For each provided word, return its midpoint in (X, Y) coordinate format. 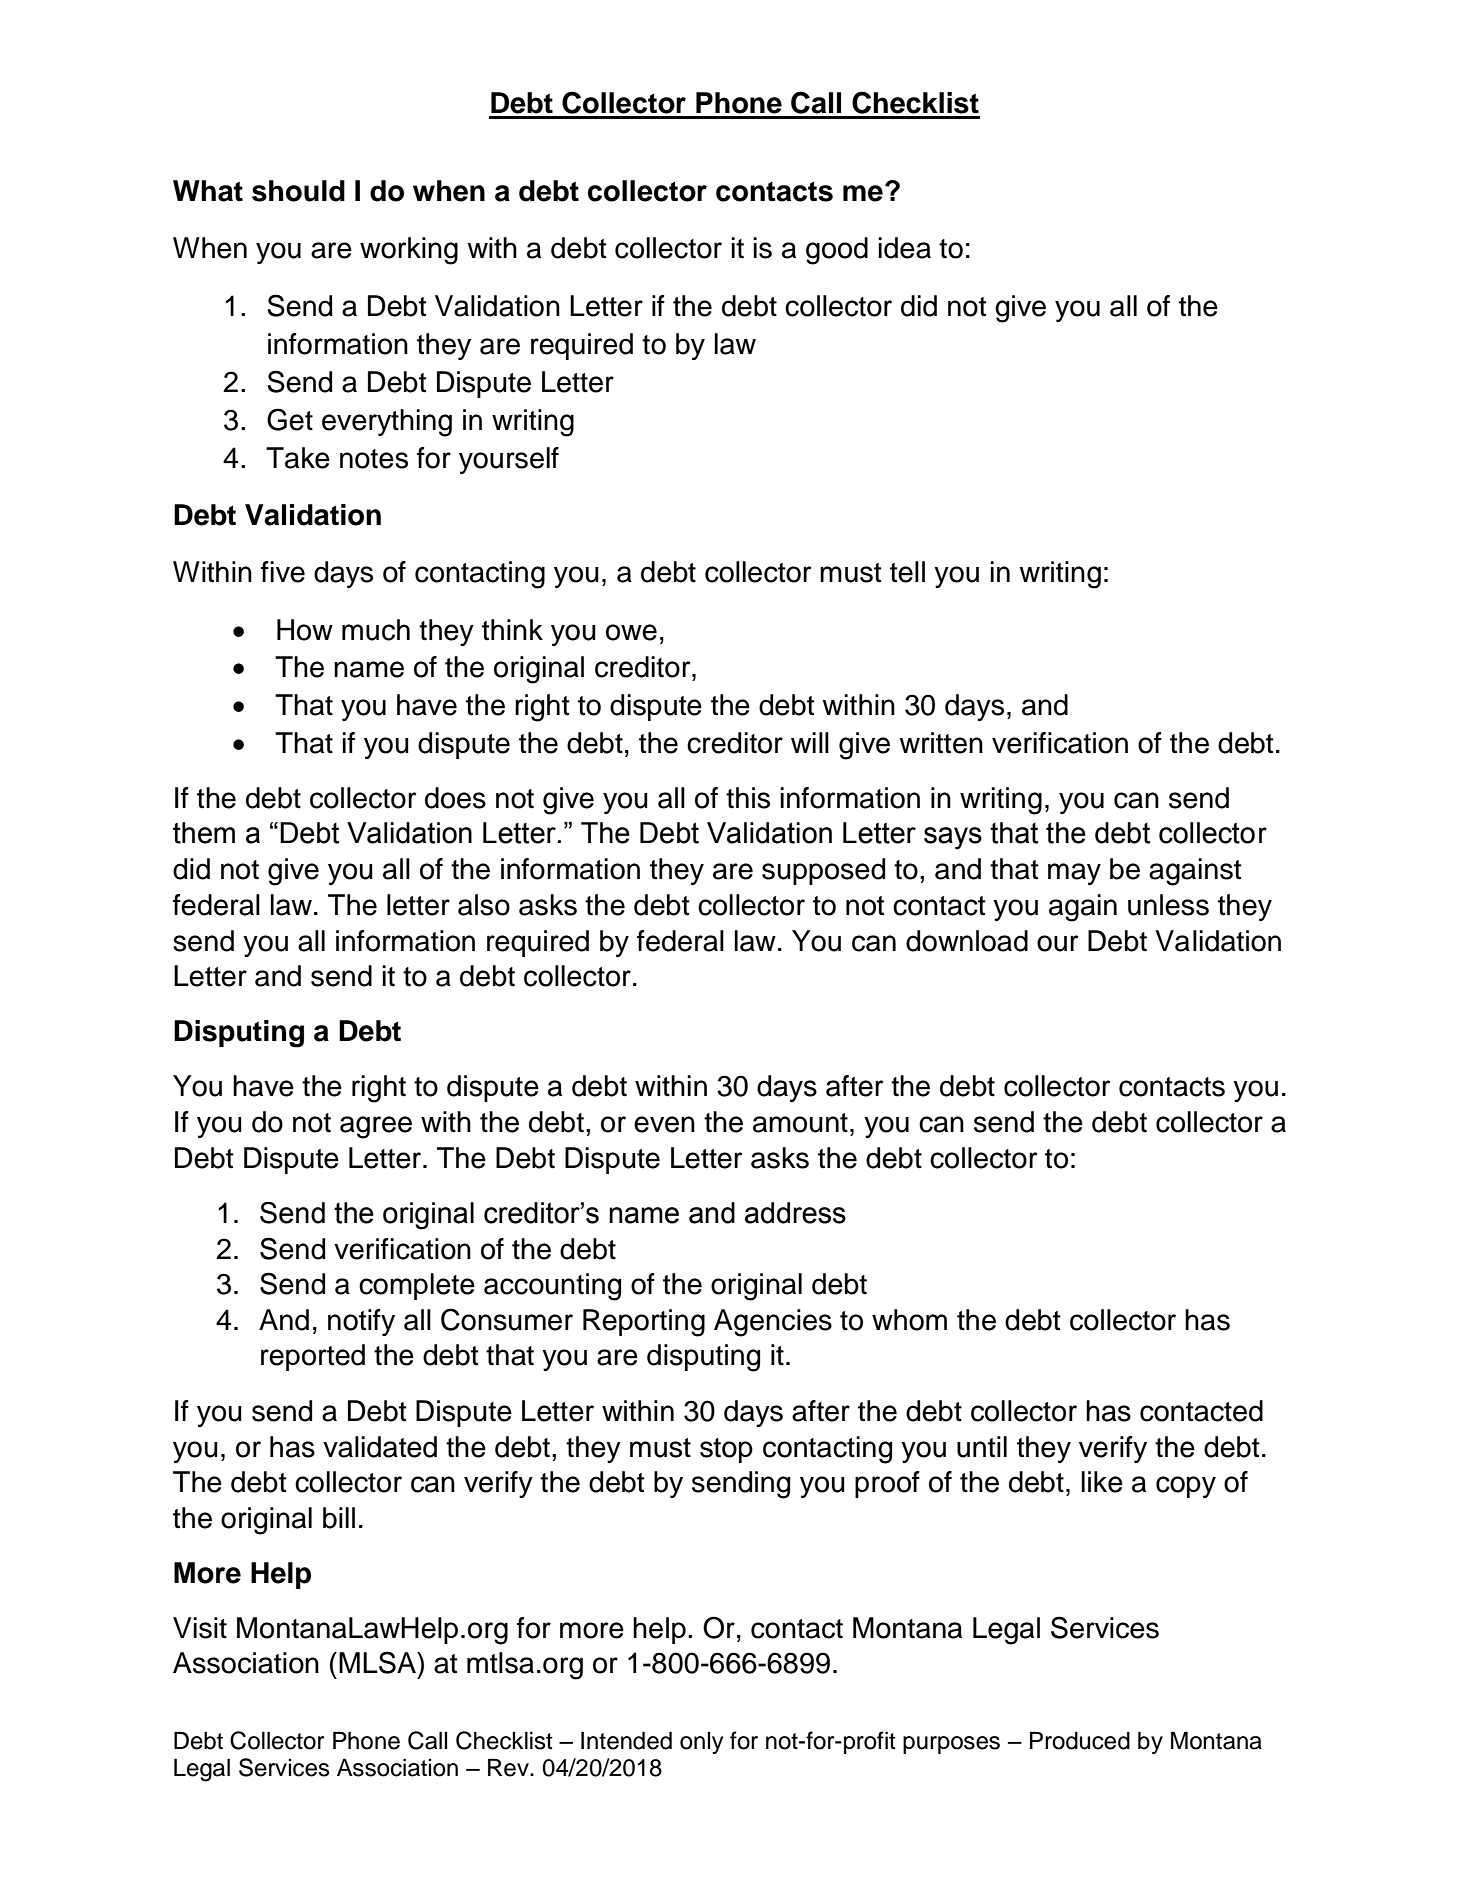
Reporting (644, 1323)
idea (904, 248)
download (967, 941)
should (298, 191)
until (982, 1447)
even (664, 1124)
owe (631, 632)
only (701, 1743)
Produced (1080, 1740)
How (305, 630)
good (837, 251)
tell (907, 572)
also (484, 905)
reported (313, 1357)
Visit (200, 1628)
